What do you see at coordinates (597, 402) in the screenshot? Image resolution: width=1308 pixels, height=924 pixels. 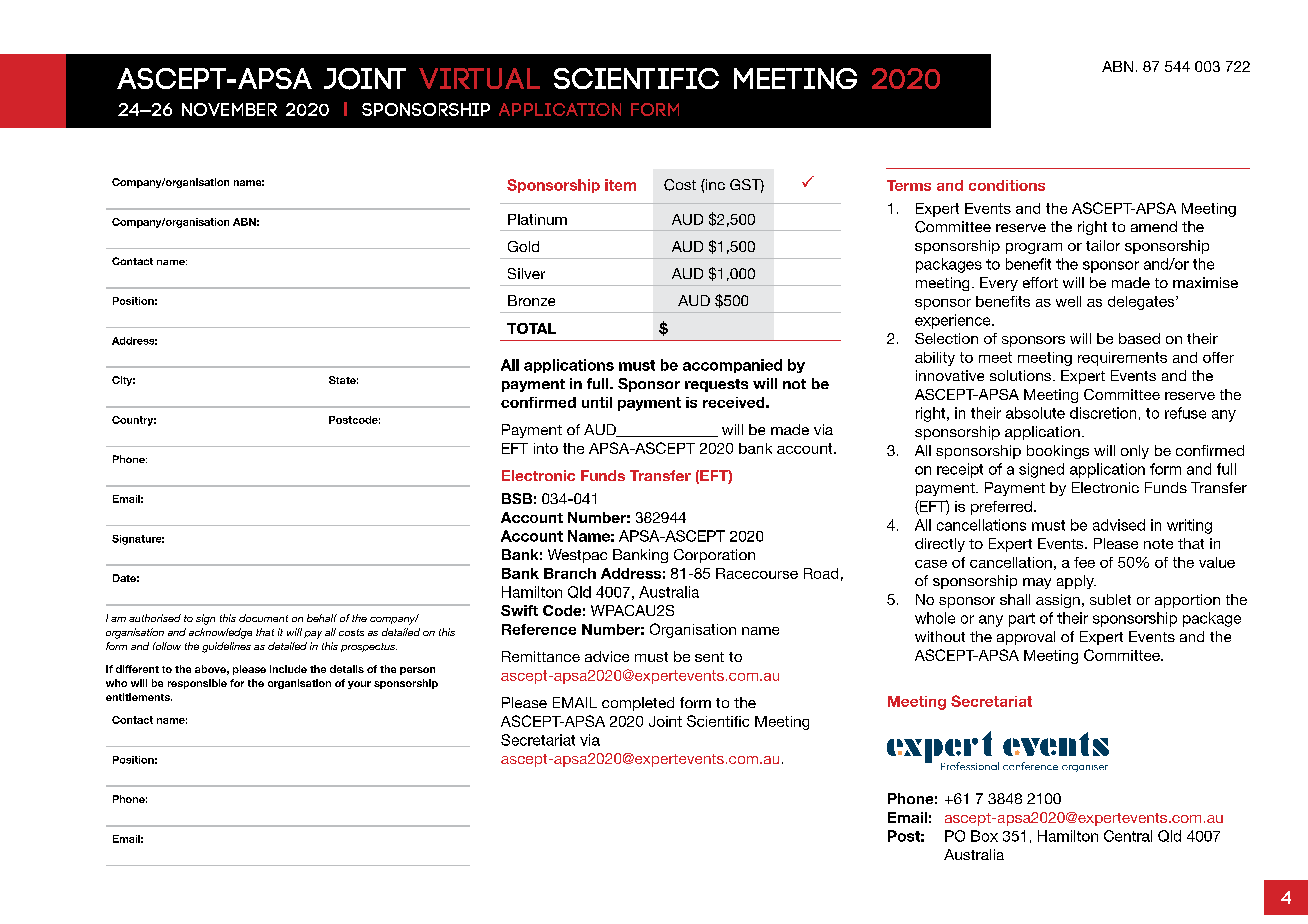 I see `until` at bounding box center [597, 402].
